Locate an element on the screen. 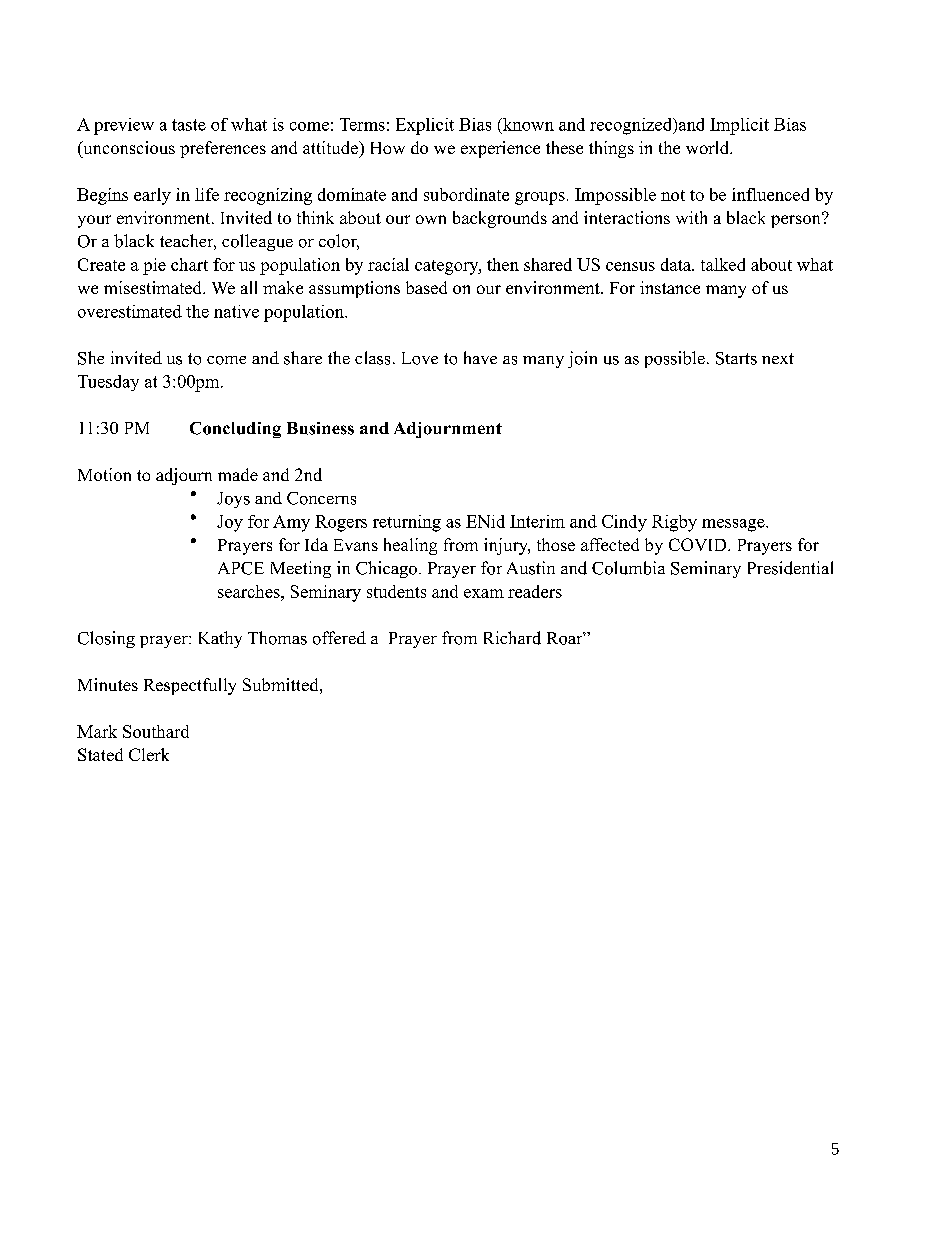  world is located at coordinates (709, 147).
